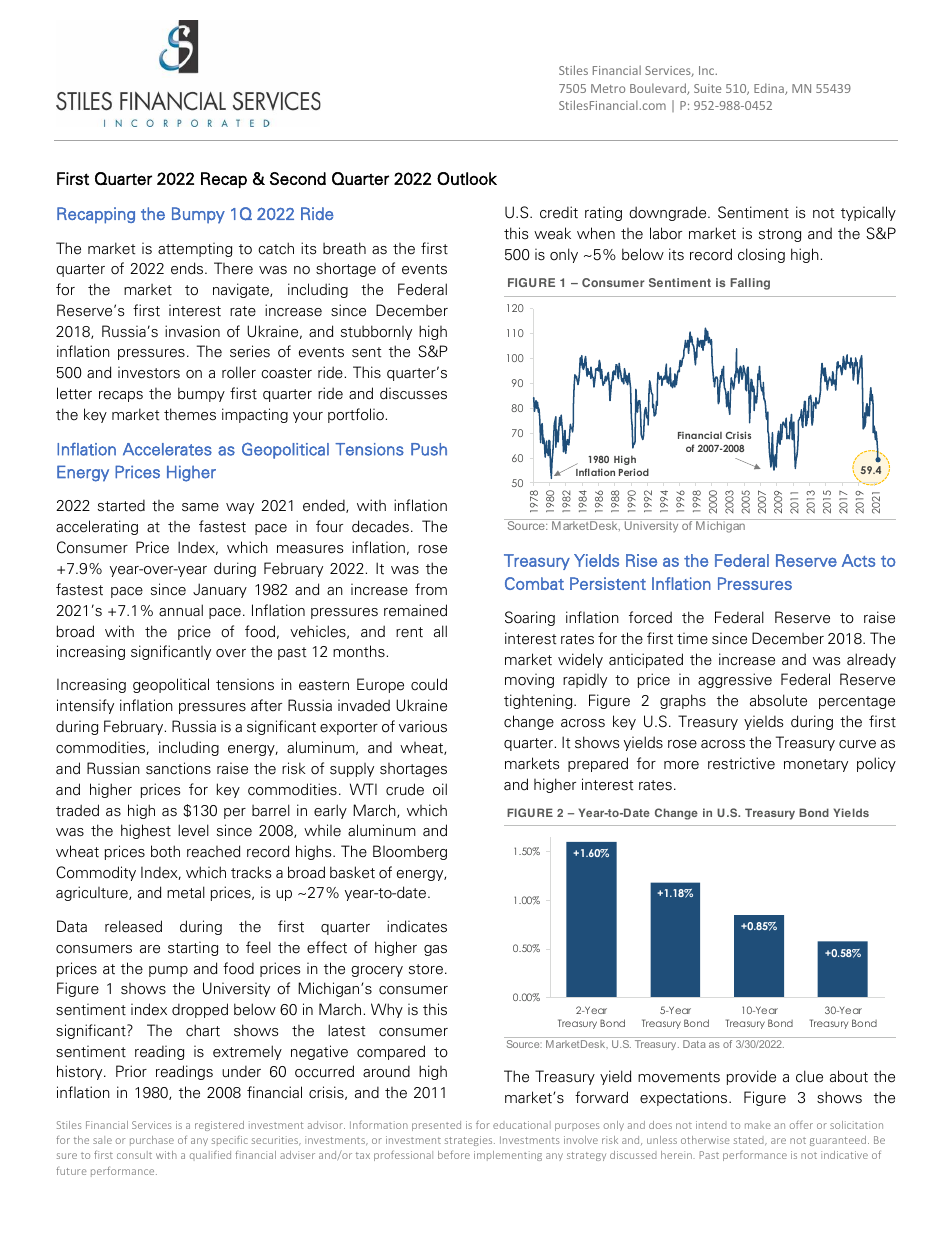 The width and height of the screenshot is (952, 1233). What do you see at coordinates (530, 618) in the screenshot?
I see `Soaring` at bounding box center [530, 618].
